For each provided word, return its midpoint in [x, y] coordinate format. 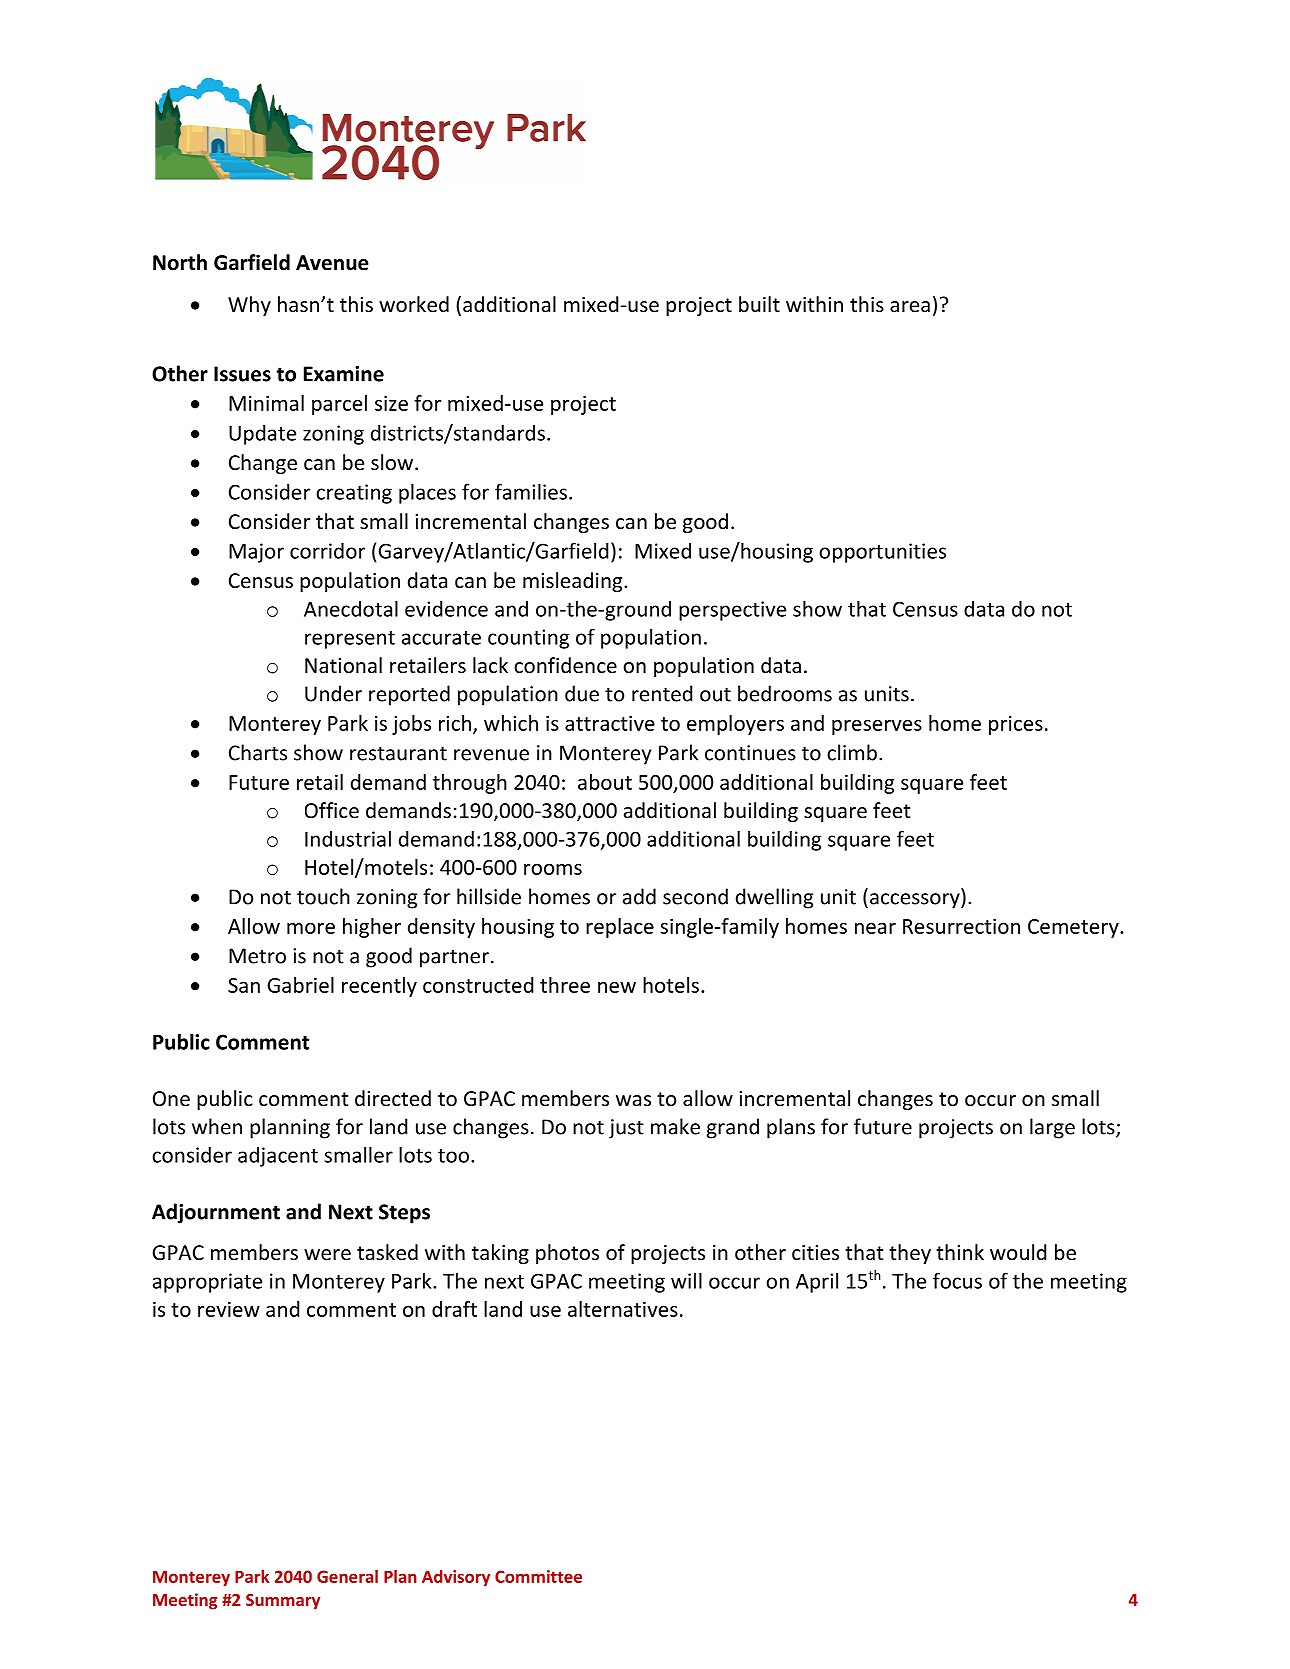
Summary [283, 1602]
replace [620, 928]
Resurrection [961, 926]
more [311, 928]
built [759, 304]
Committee [538, 1576]
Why [249, 306]
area [910, 306]
